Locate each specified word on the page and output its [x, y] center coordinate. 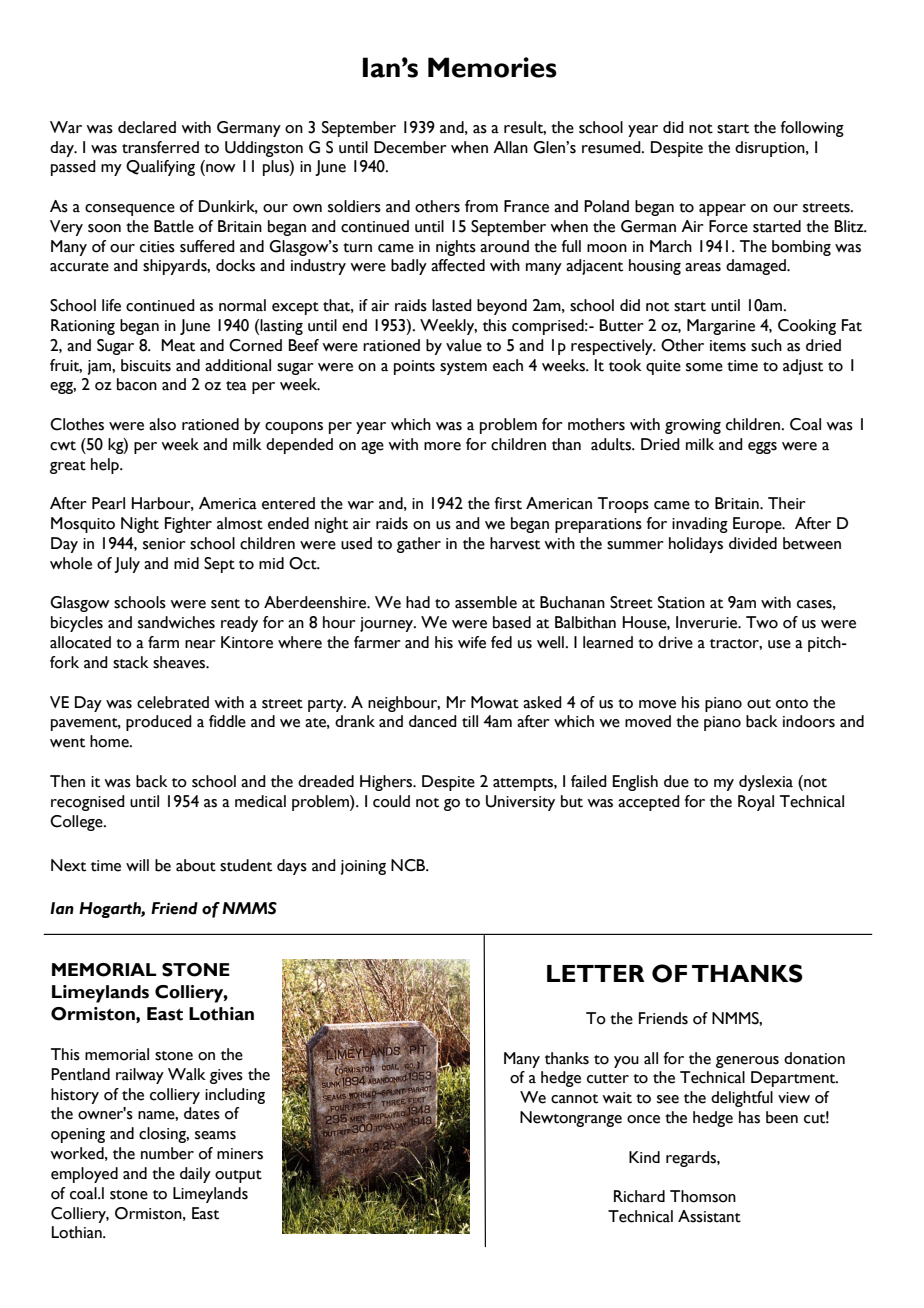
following [812, 129]
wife [472, 642]
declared [147, 127]
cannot [574, 1099]
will [137, 865]
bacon [137, 384]
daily [195, 1175]
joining [363, 867]
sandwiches [176, 622]
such [766, 345]
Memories [492, 67]
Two [762, 622]
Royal [756, 803]
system [463, 368]
